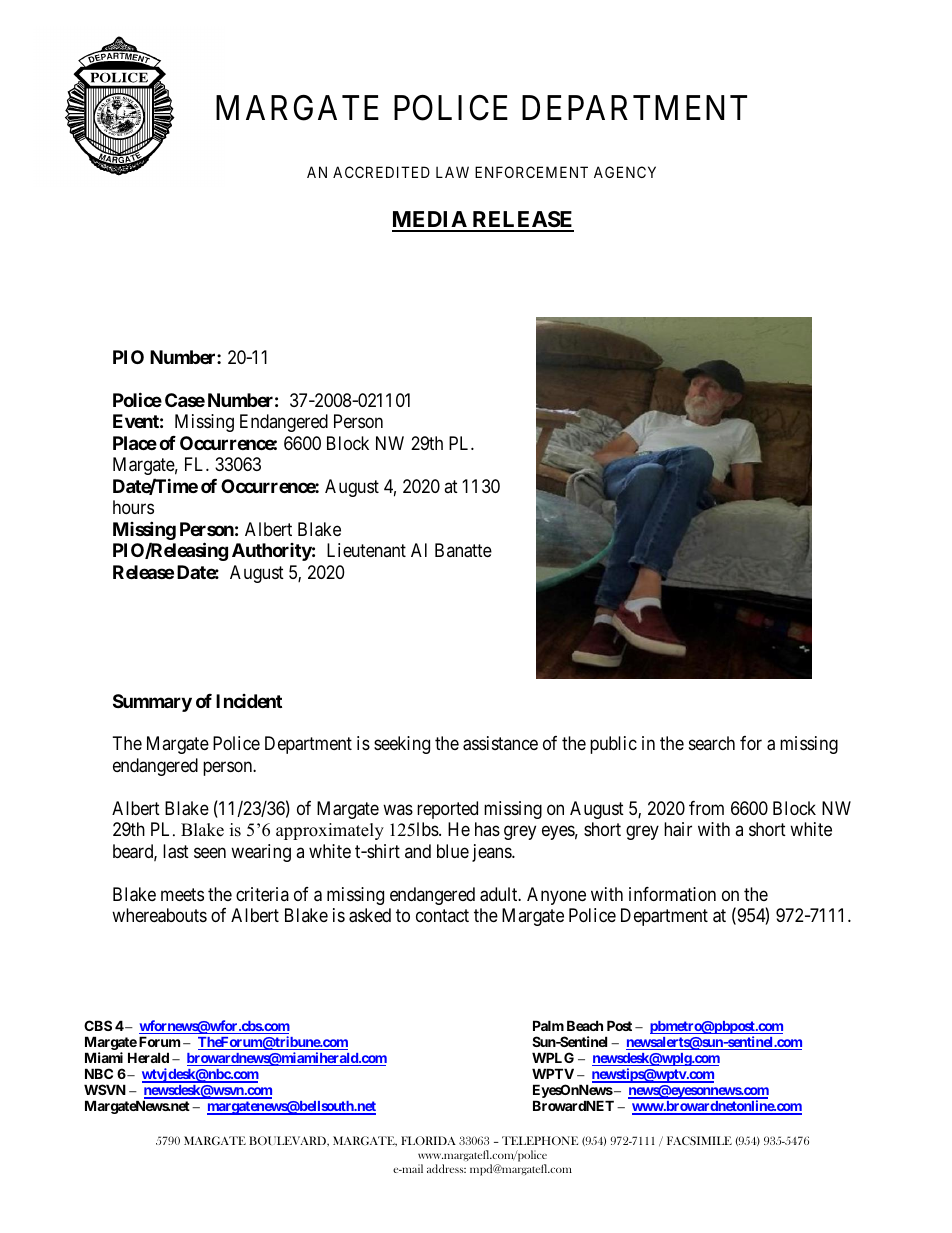  What do you see at coordinates (428, 1140) in the document?
I see `FLORIDA` at bounding box center [428, 1140].
